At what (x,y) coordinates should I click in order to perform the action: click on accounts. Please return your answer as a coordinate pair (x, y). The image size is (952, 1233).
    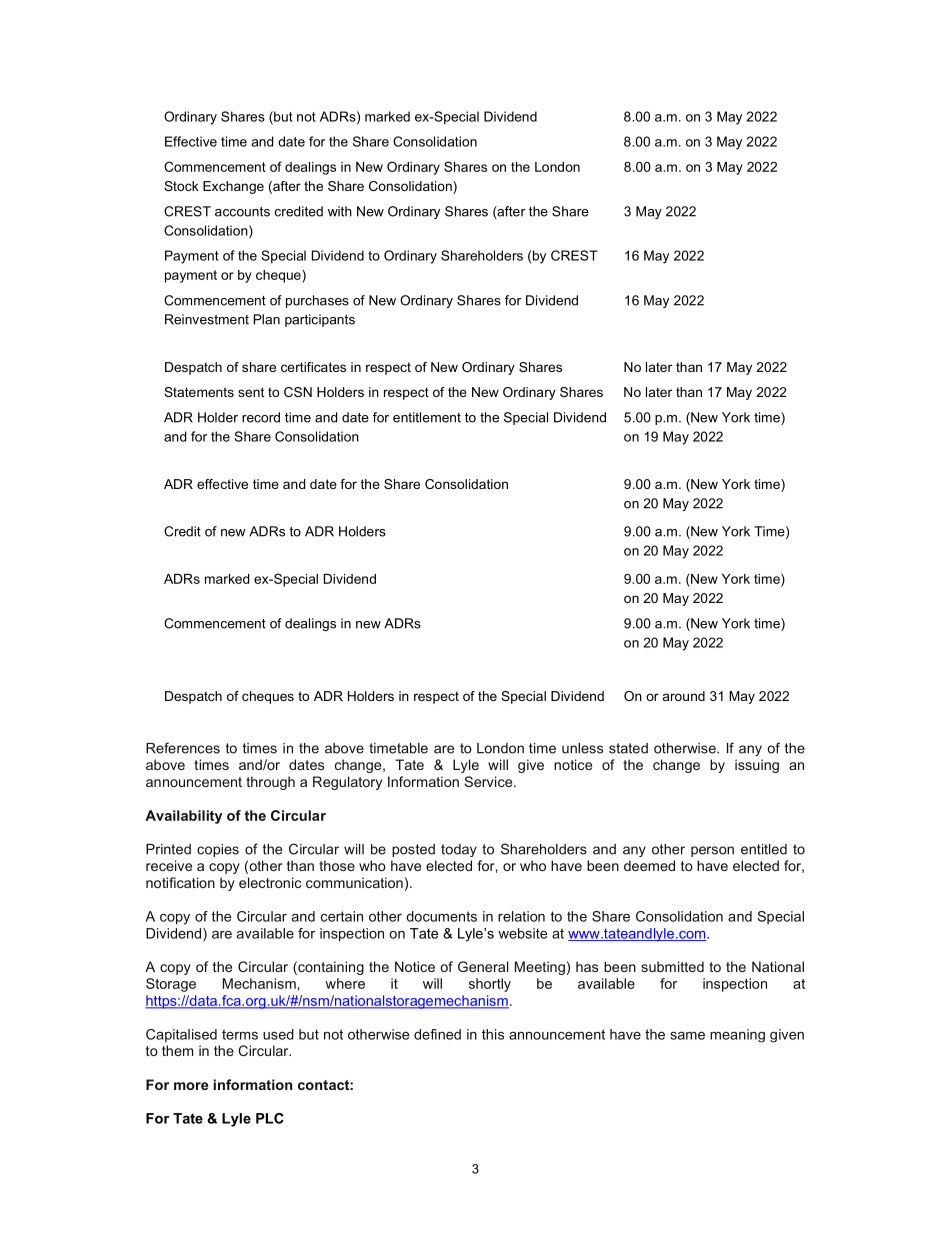
    Looking at the image, I should click on (242, 212).
